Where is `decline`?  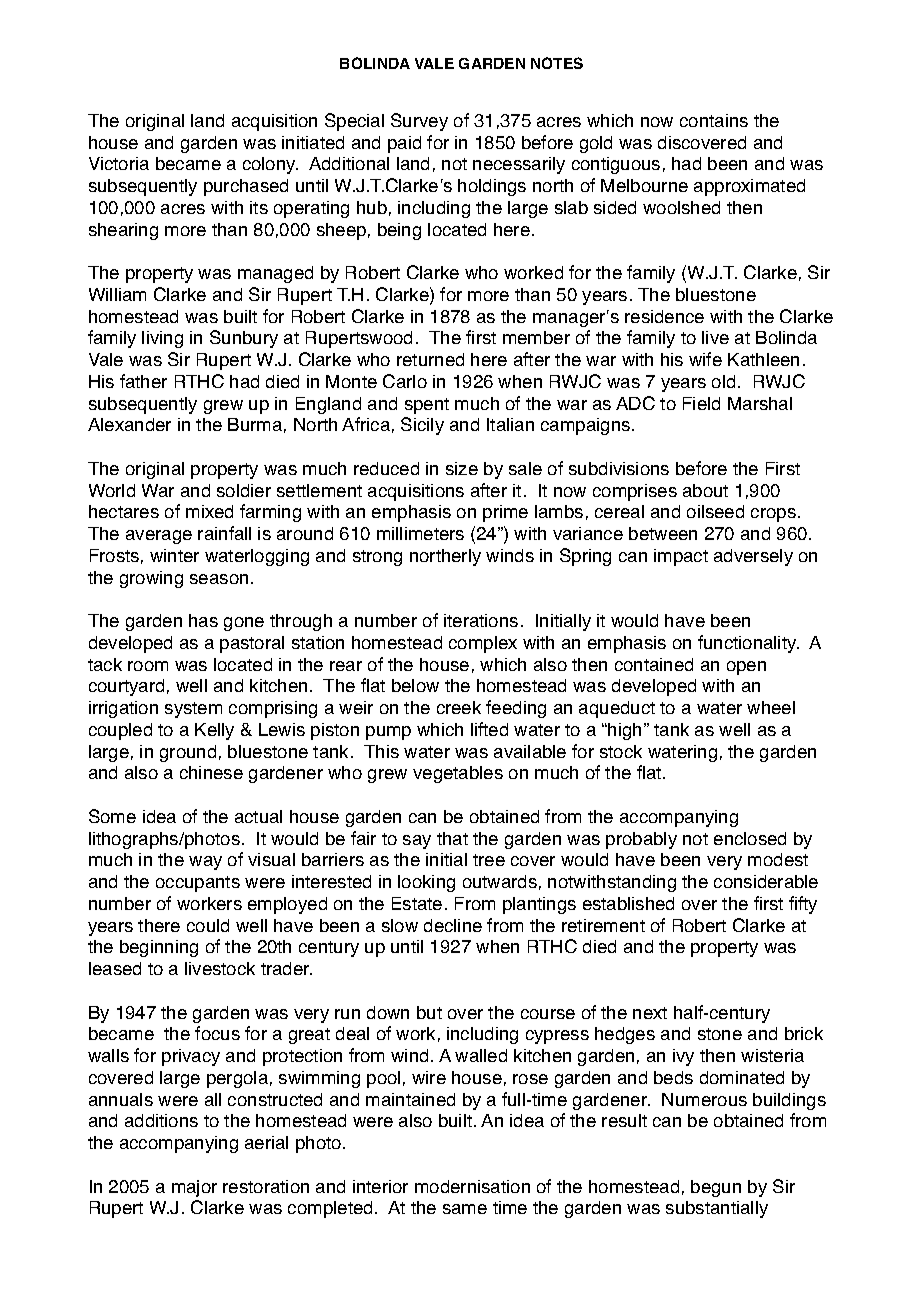 decline is located at coordinates (453, 925).
